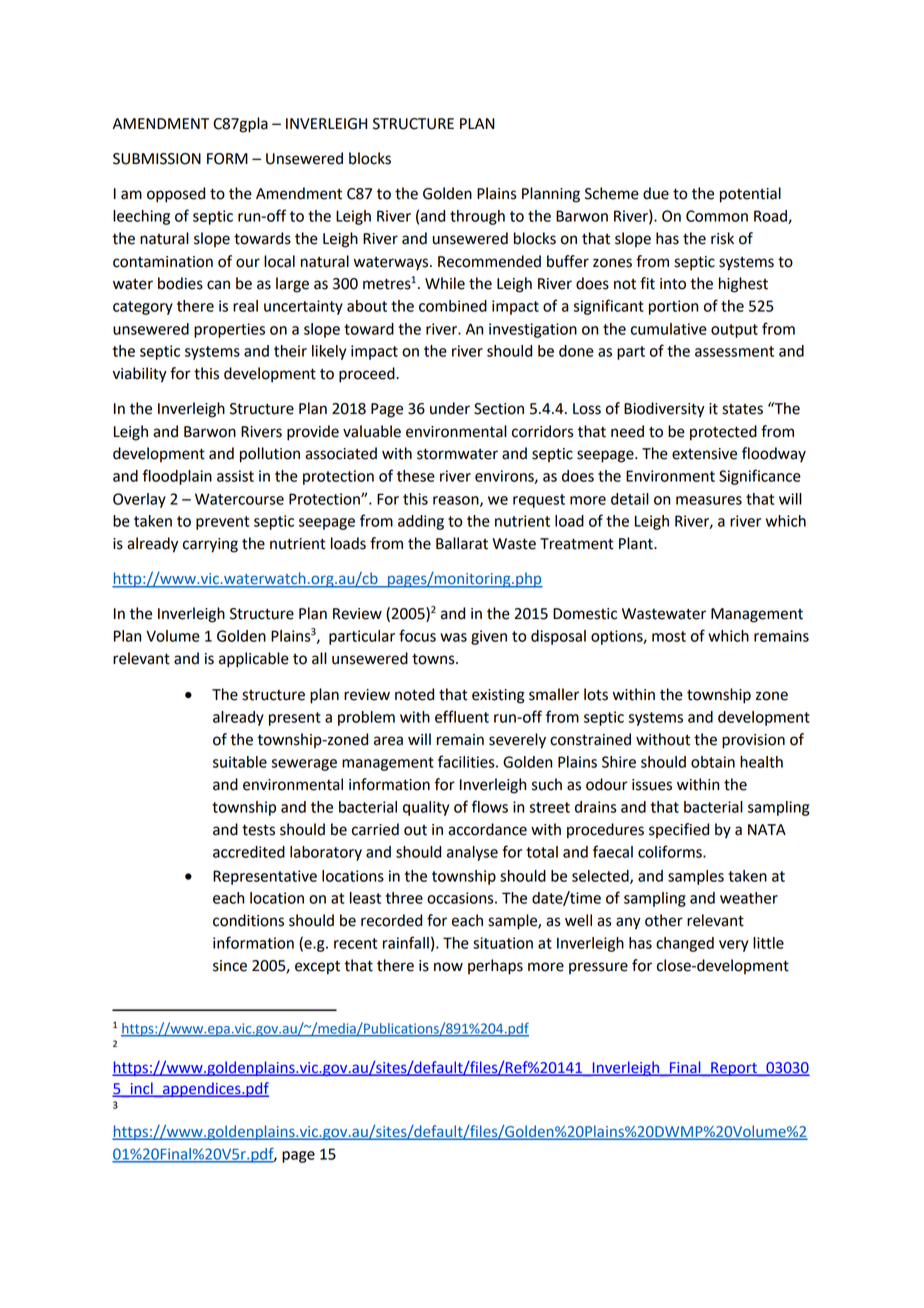  What do you see at coordinates (709, 500) in the screenshot?
I see `measures` at bounding box center [709, 500].
